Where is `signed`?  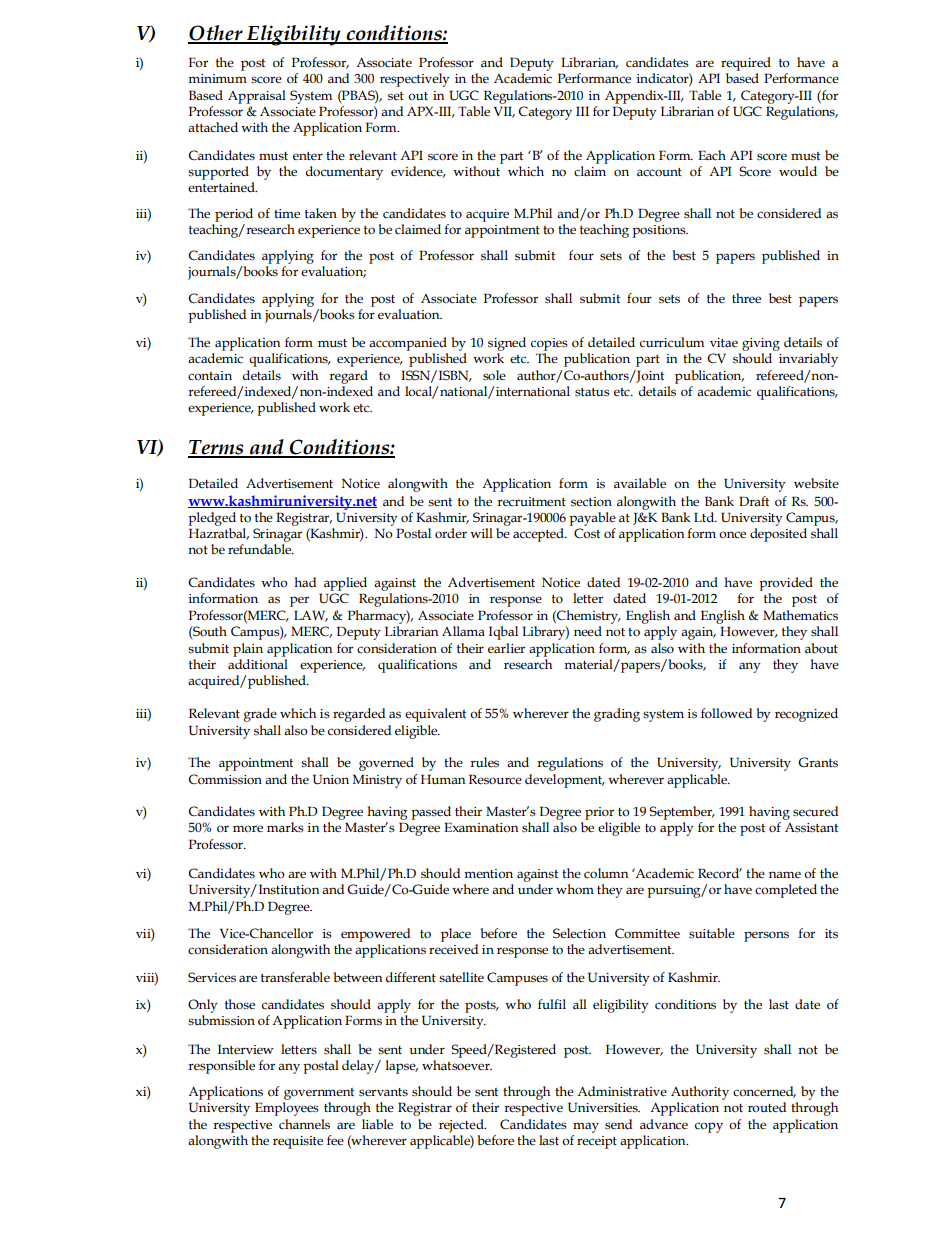
signed is located at coordinates (507, 344).
